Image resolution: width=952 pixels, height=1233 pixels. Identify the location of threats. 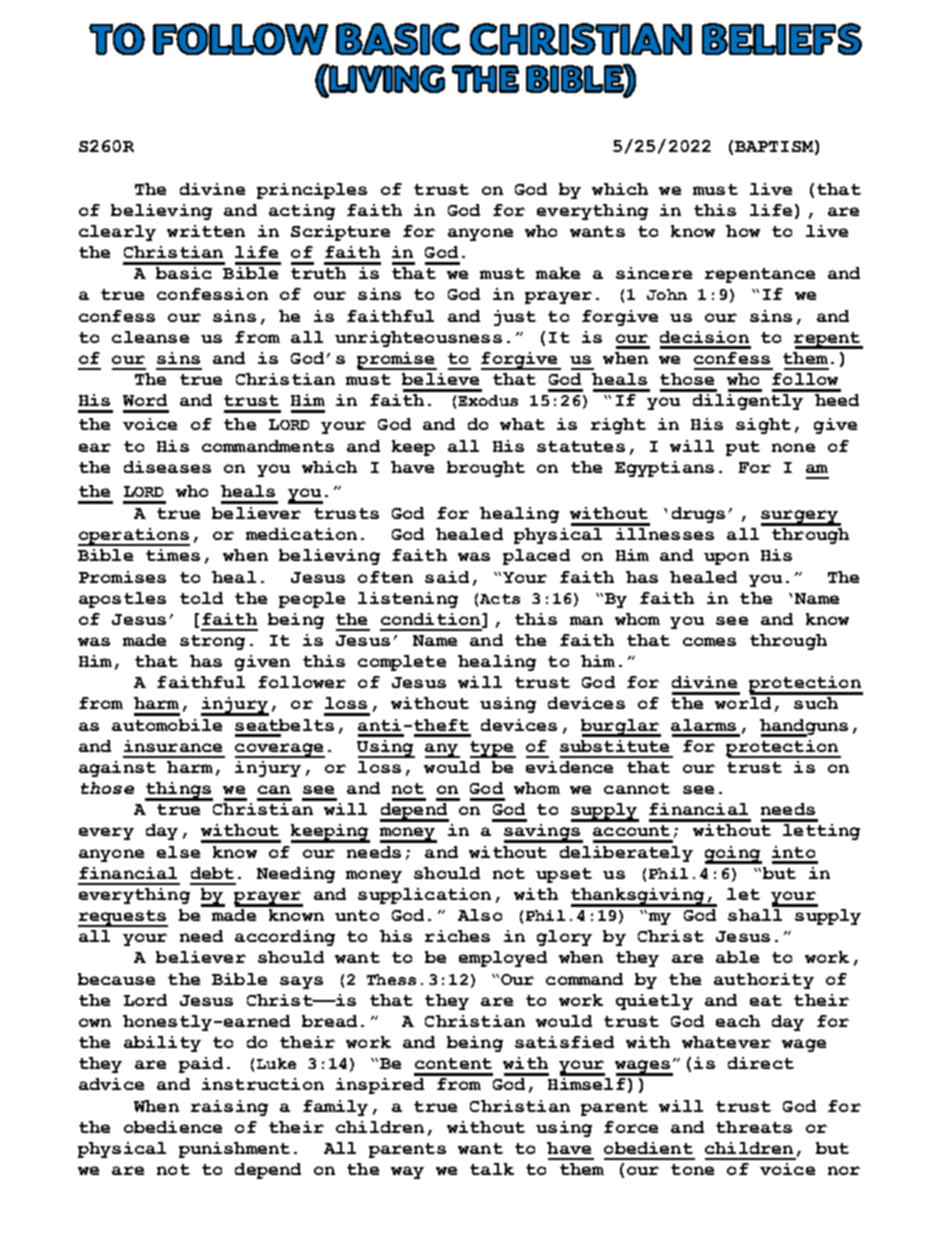
(754, 1127).
